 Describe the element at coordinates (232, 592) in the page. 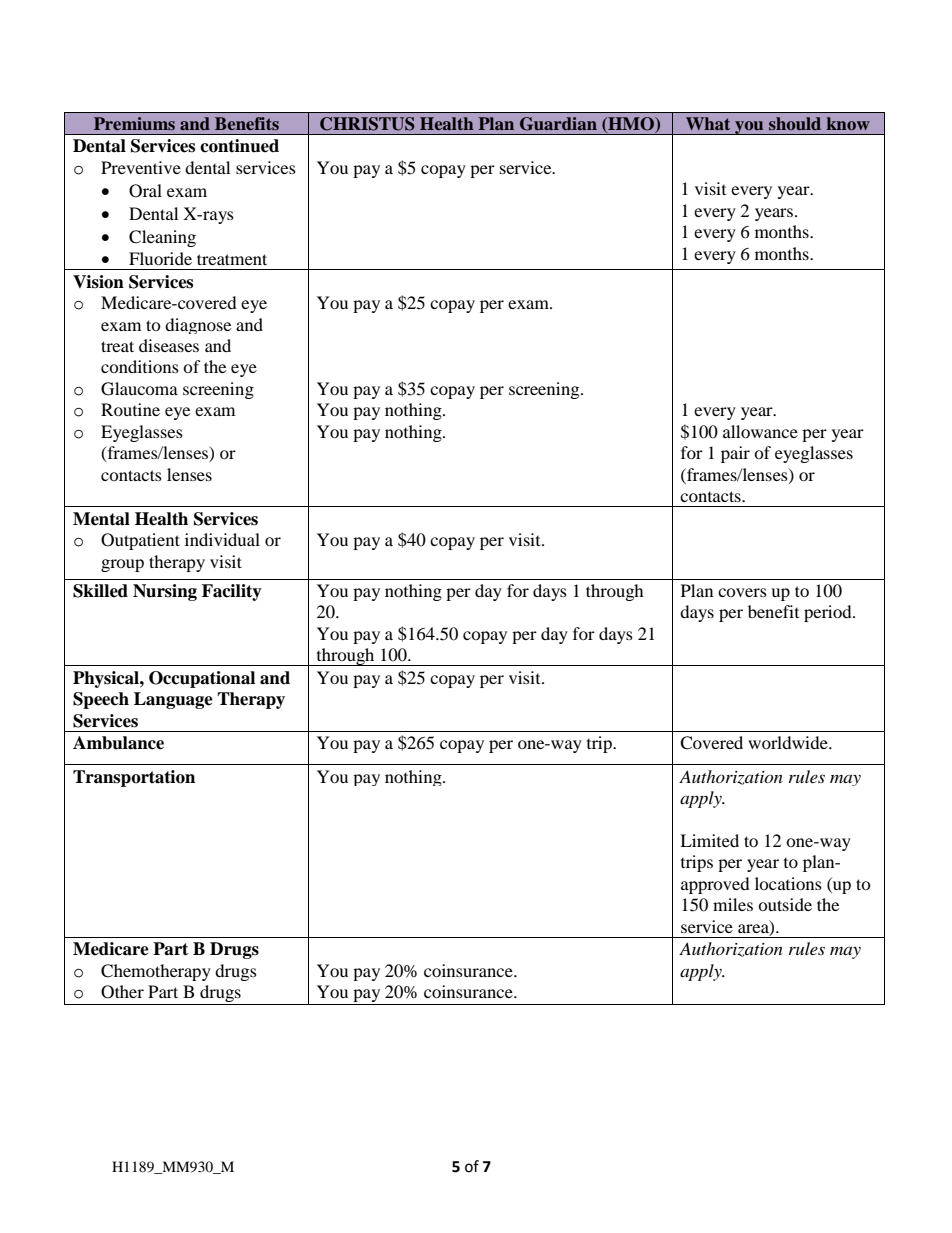

I see `Facility` at that location.
